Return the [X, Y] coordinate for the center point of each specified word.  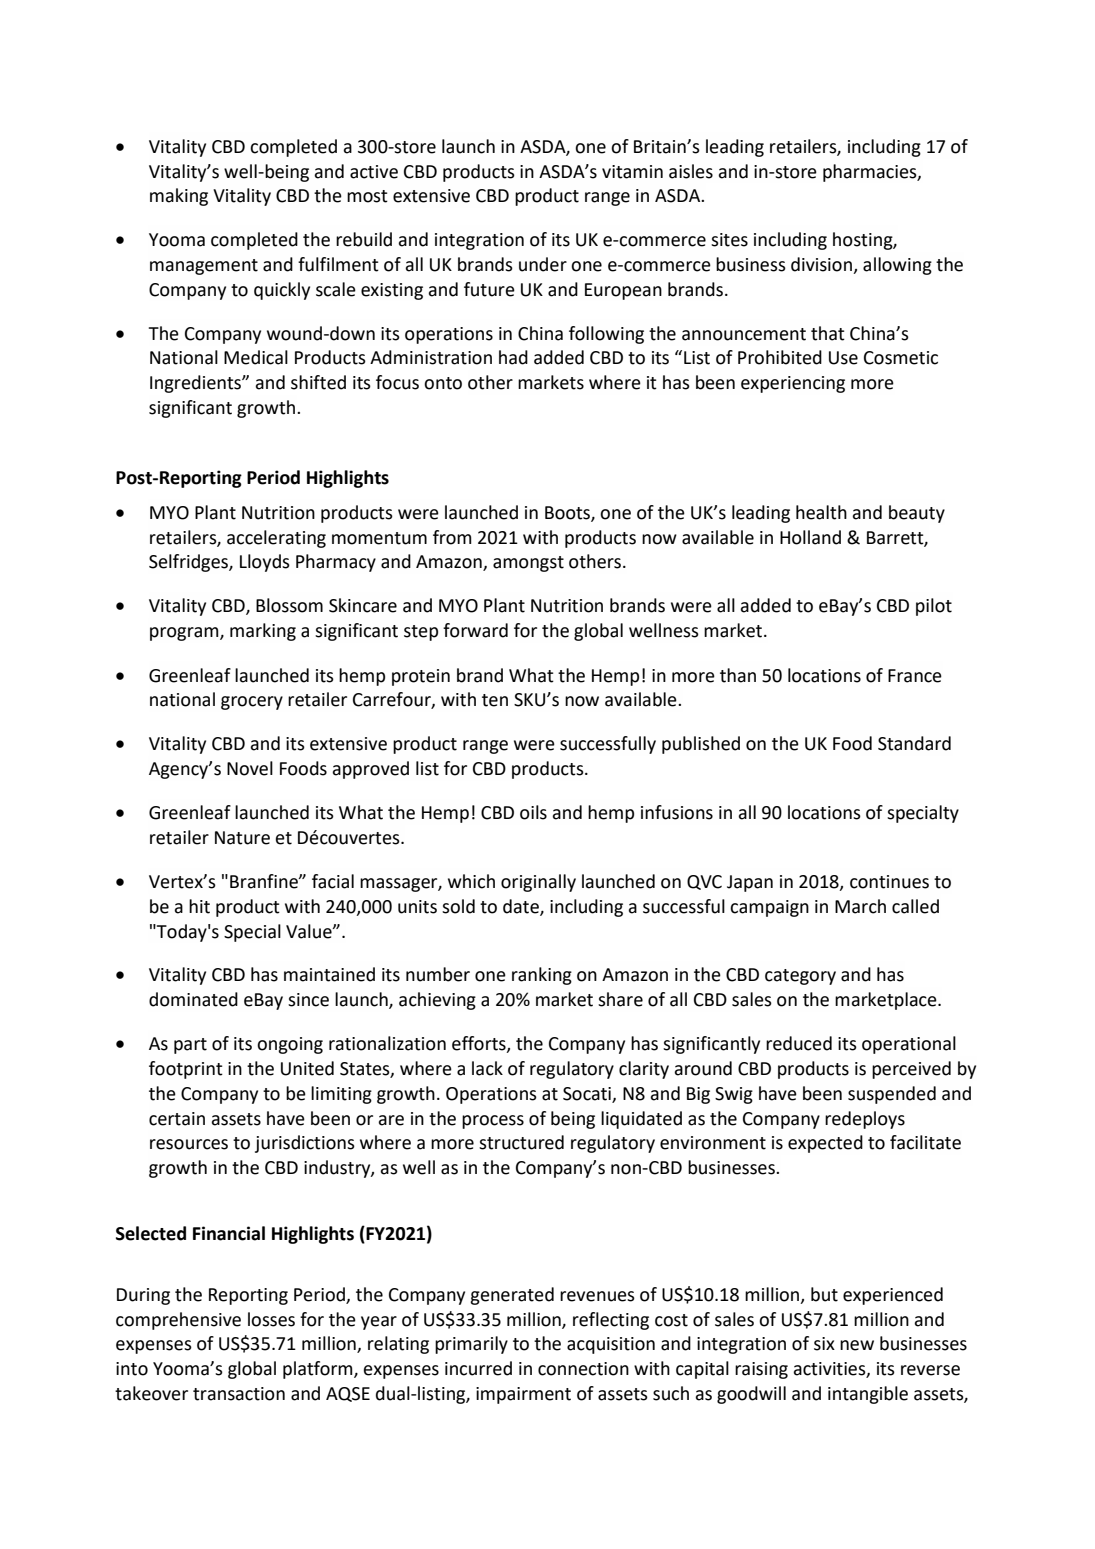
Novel [250, 768]
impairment [523, 1395]
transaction [239, 1394]
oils [533, 812]
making [179, 197]
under [543, 264]
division [822, 265]
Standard [914, 743]
